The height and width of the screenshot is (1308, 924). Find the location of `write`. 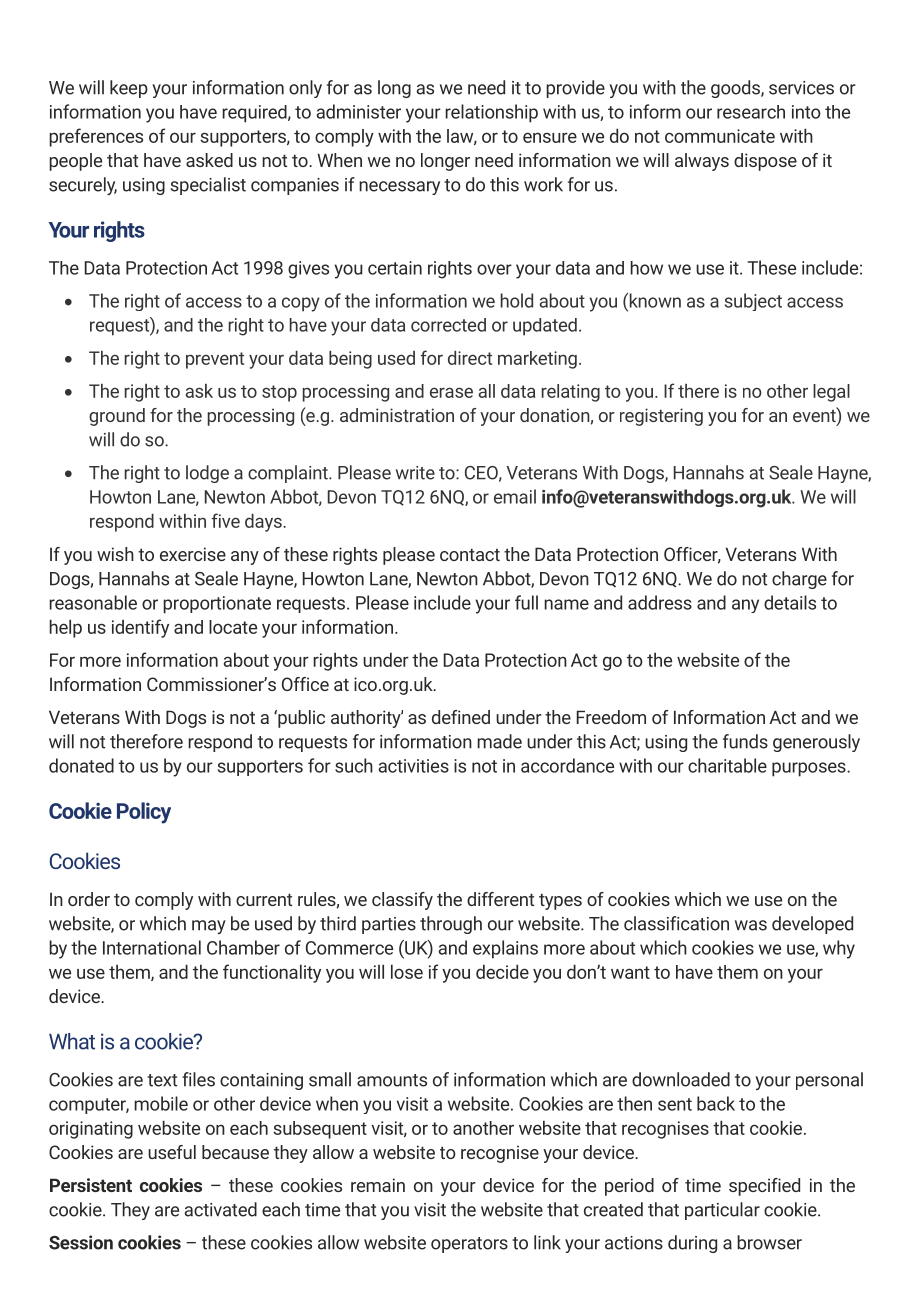

write is located at coordinates (415, 473).
